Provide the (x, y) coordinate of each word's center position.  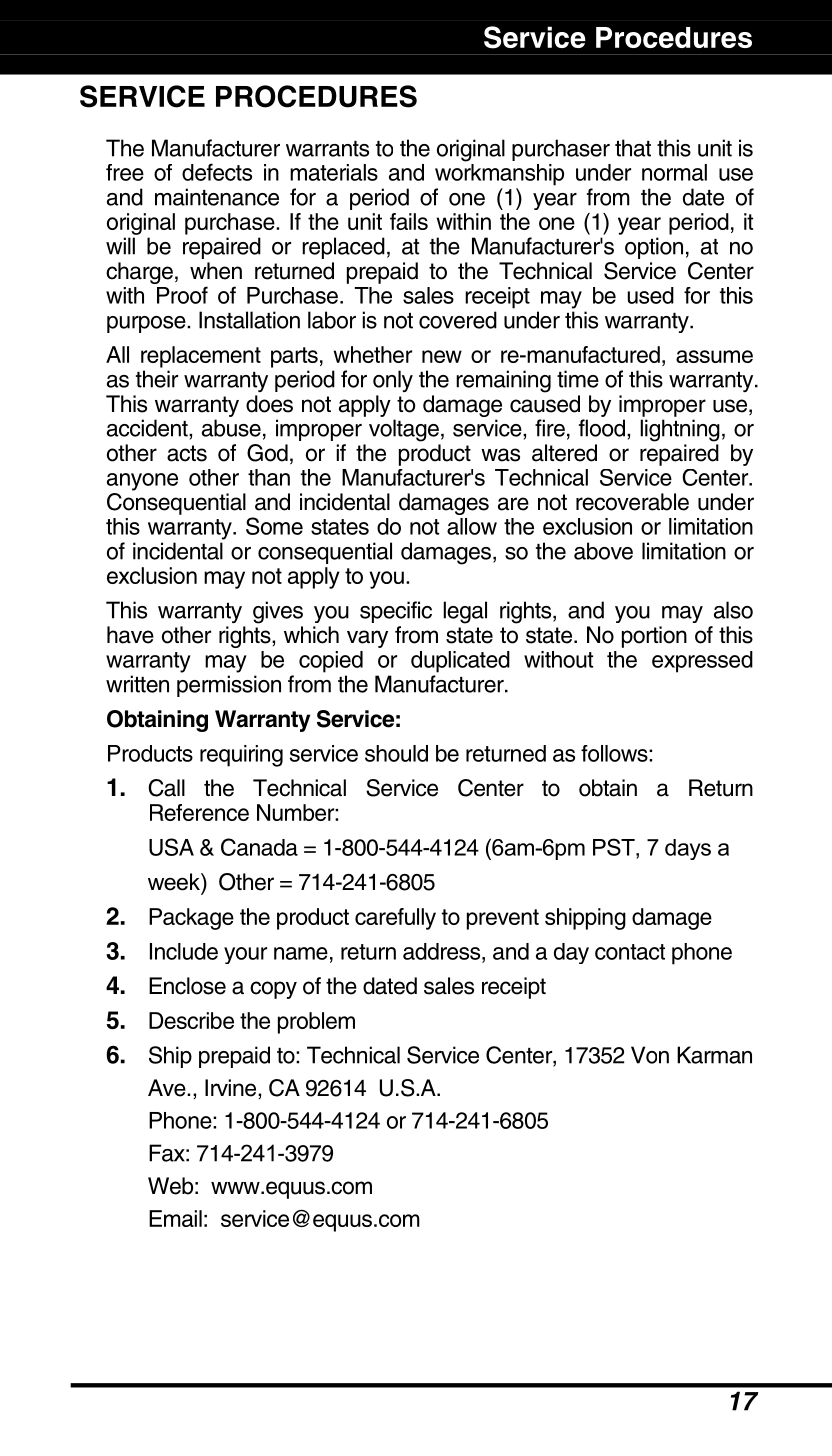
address (443, 951)
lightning (680, 430)
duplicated (460, 662)
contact (630, 952)
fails (409, 221)
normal (674, 172)
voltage (404, 430)
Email (175, 1218)
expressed (702, 662)
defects (217, 172)
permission (229, 686)
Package (191, 919)
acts (187, 453)
